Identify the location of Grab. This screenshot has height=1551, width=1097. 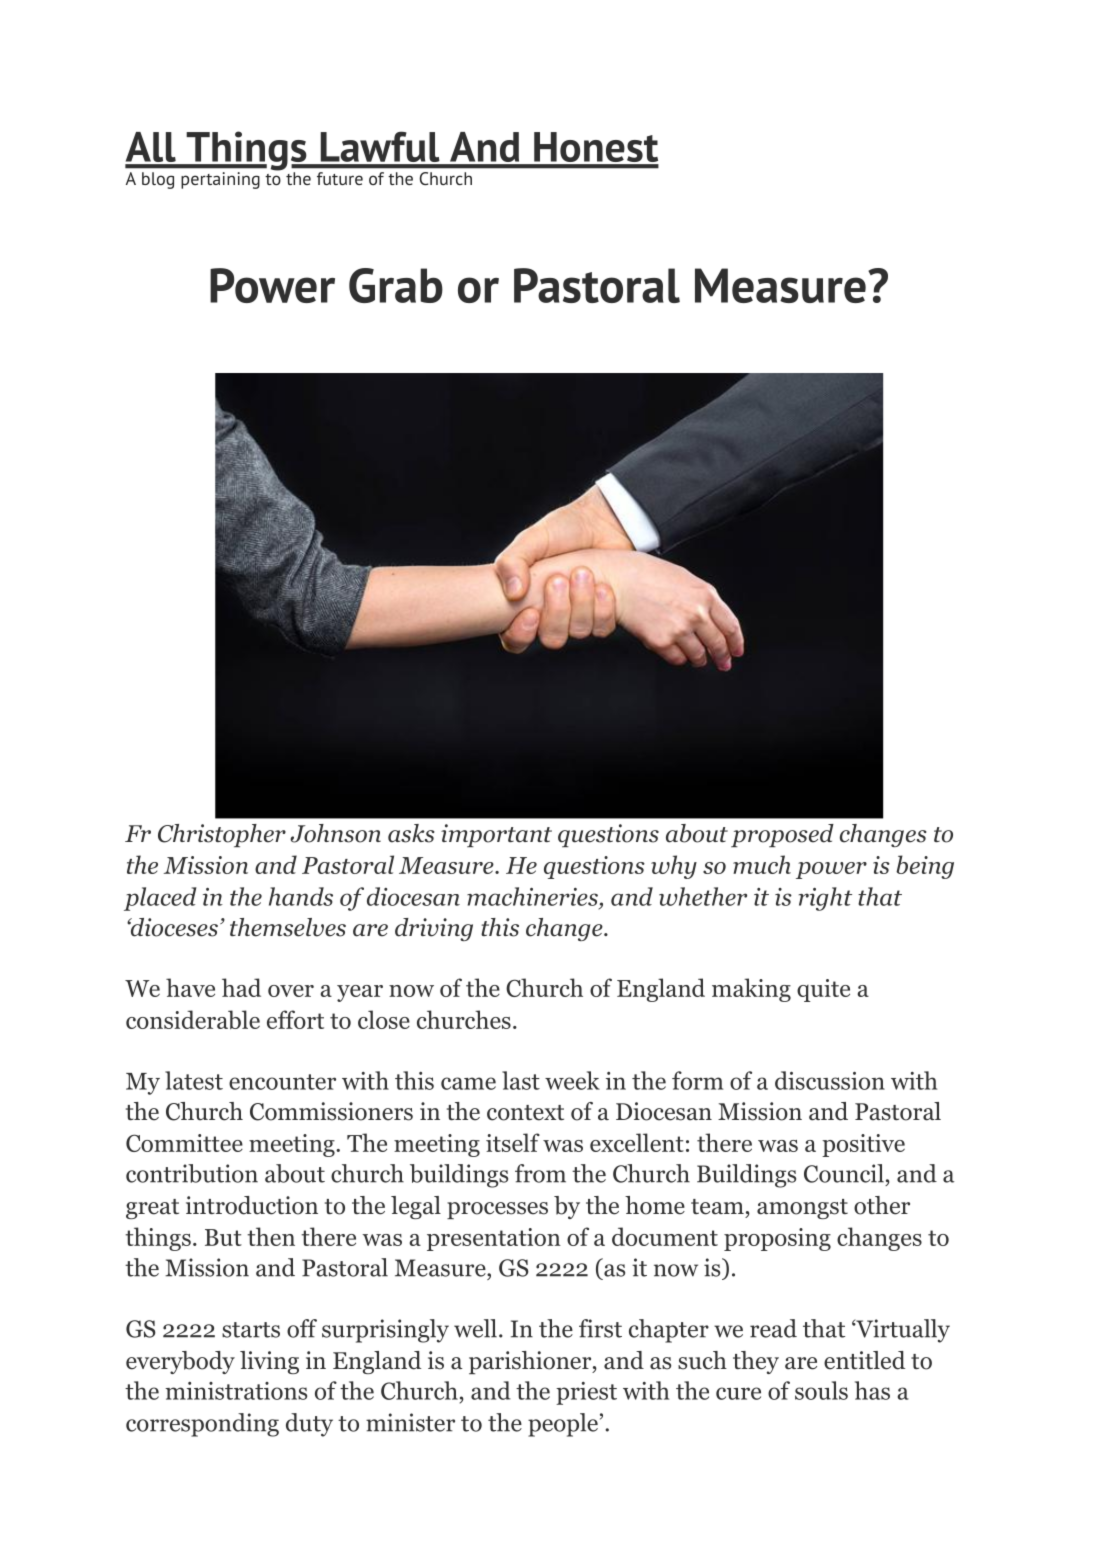
(396, 285).
